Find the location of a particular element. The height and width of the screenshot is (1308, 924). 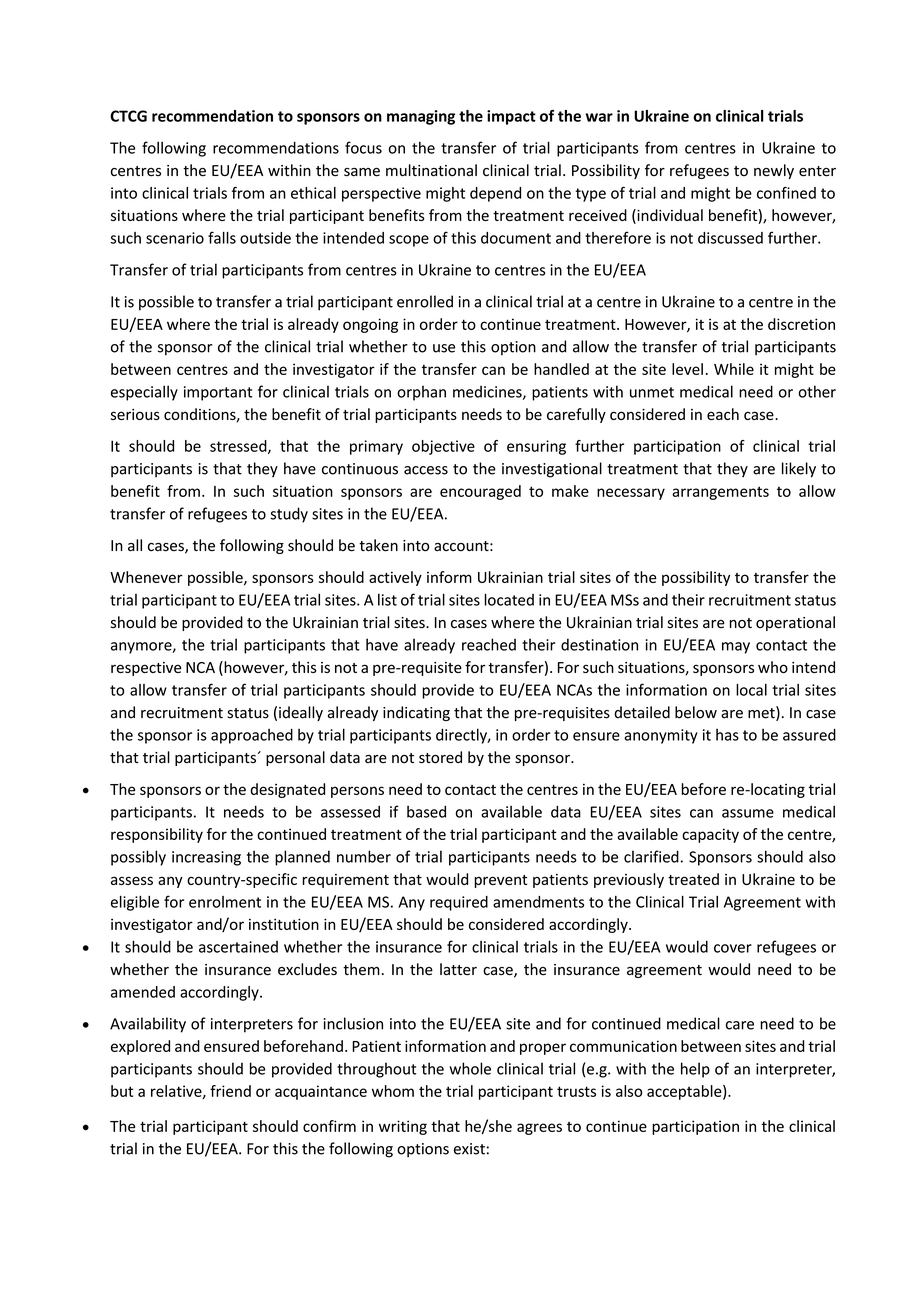

encouraged is located at coordinates (480, 492).
